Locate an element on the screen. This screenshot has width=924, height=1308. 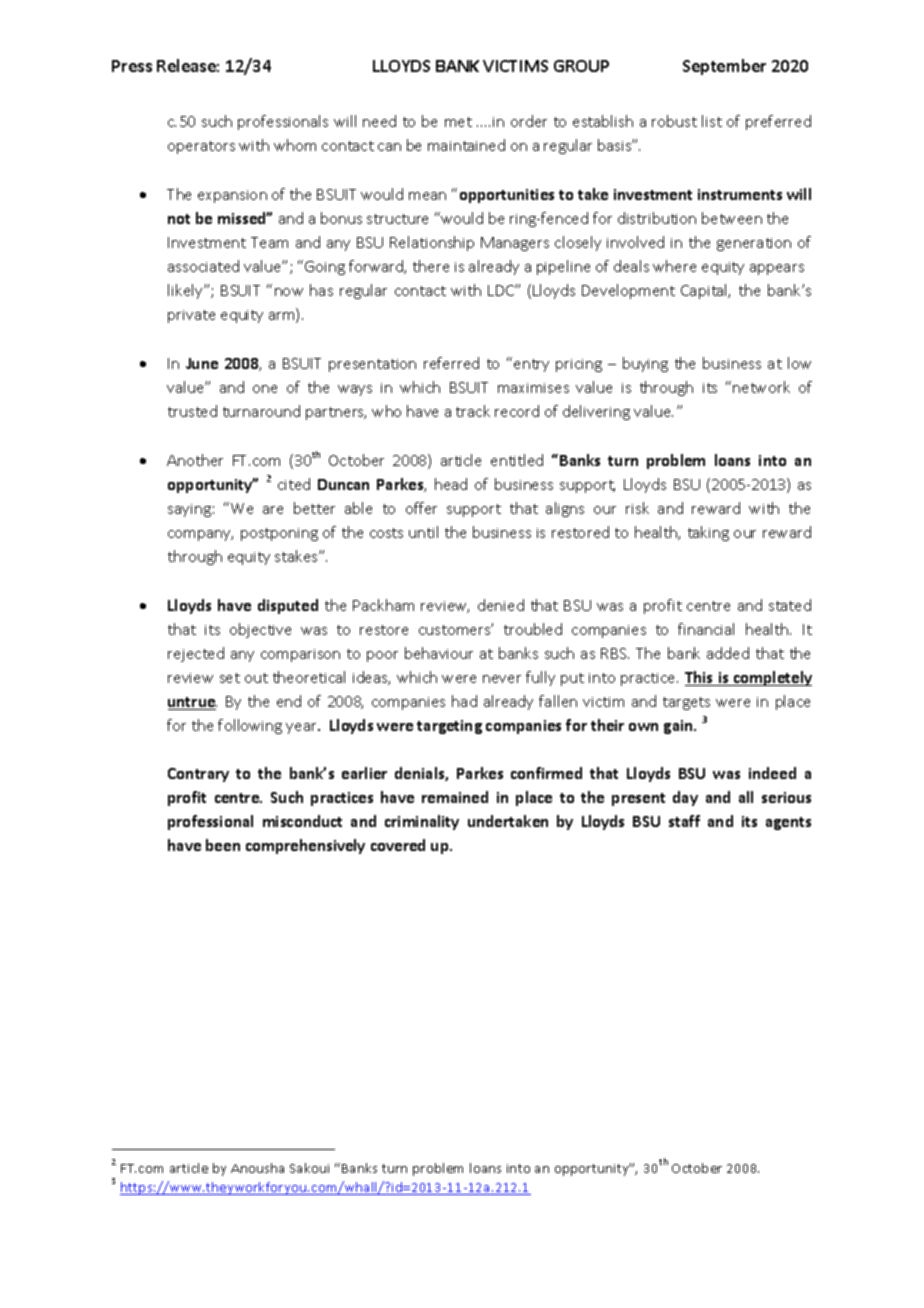
buying is located at coordinates (645, 364).
